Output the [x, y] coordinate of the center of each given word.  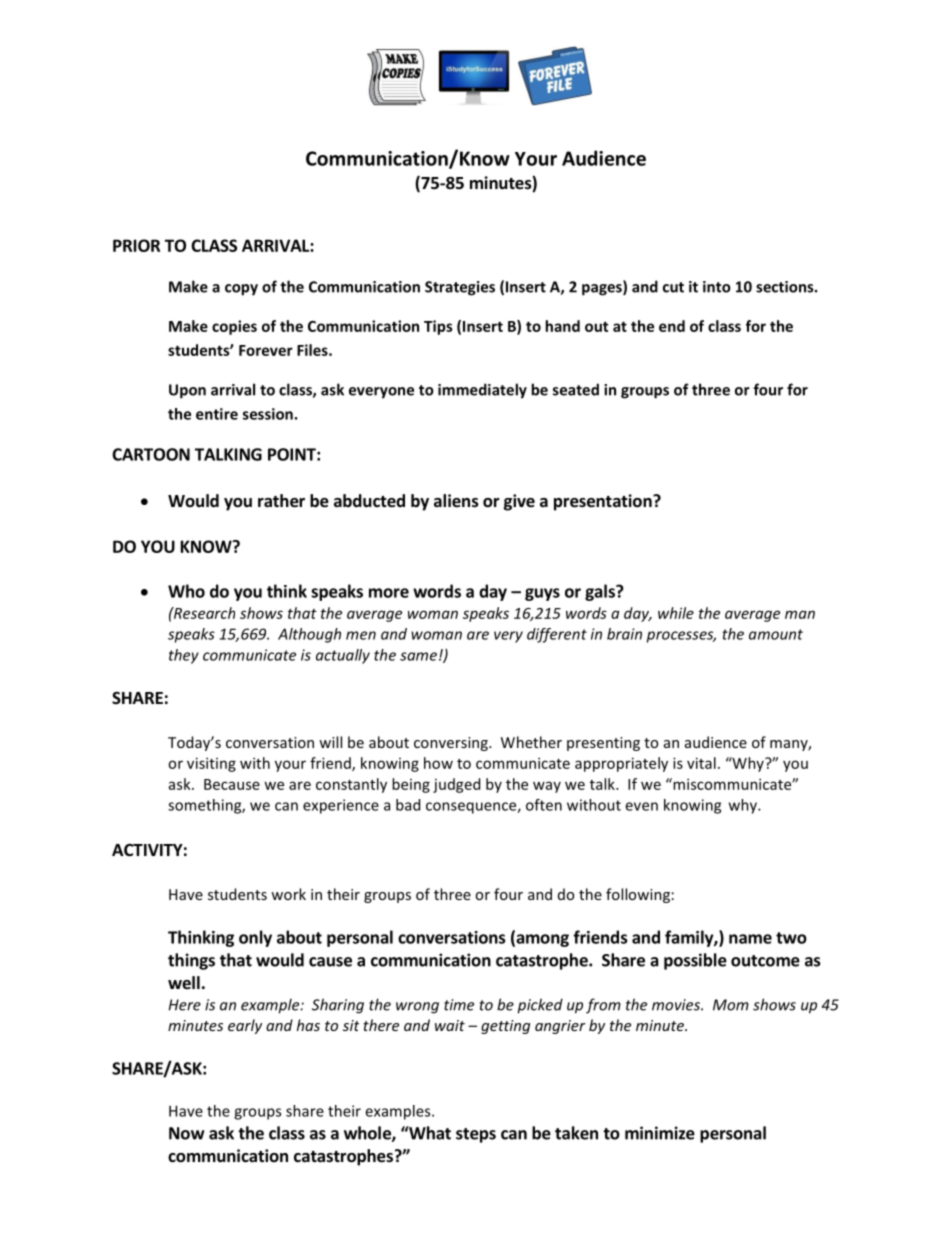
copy [241, 290]
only [255, 938]
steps [476, 1135]
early [245, 1026]
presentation [604, 502]
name [750, 939]
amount [776, 634]
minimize [660, 1133]
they [184, 656]
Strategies [460, 288]
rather [281, 501]
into [717, 287]
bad [408, 805]
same [418, 656]
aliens [456, 501]
